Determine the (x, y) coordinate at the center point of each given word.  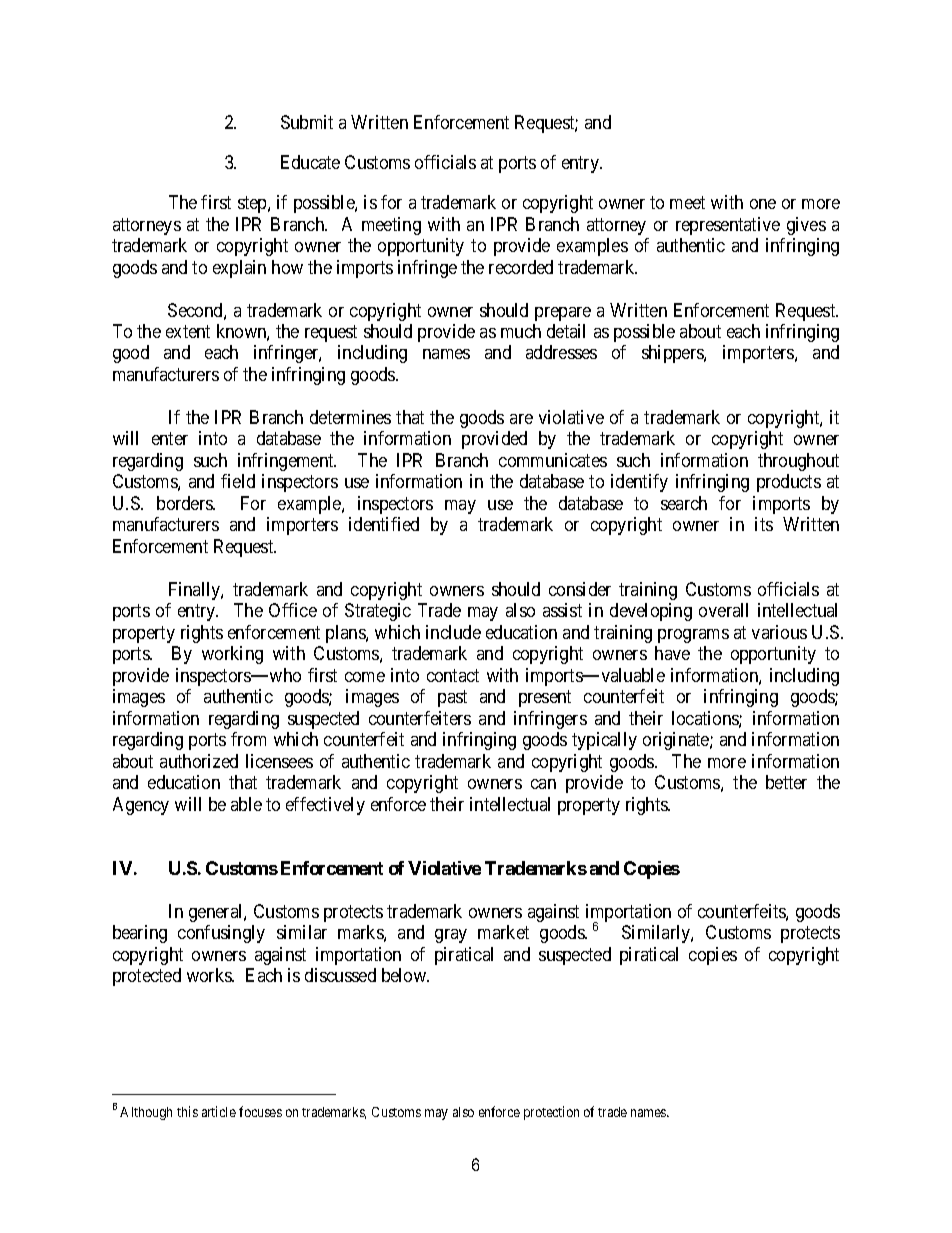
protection (551, 1113)
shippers (673, 354)
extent (188, 331)
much (521, 331)
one (763, 204)
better (786, 782)
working (232, 655)
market (503, 932)
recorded (521, 267)
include (453, 632)
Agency (141, 806)
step (253, 204)
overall (723, 610)
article (219, 1111)
